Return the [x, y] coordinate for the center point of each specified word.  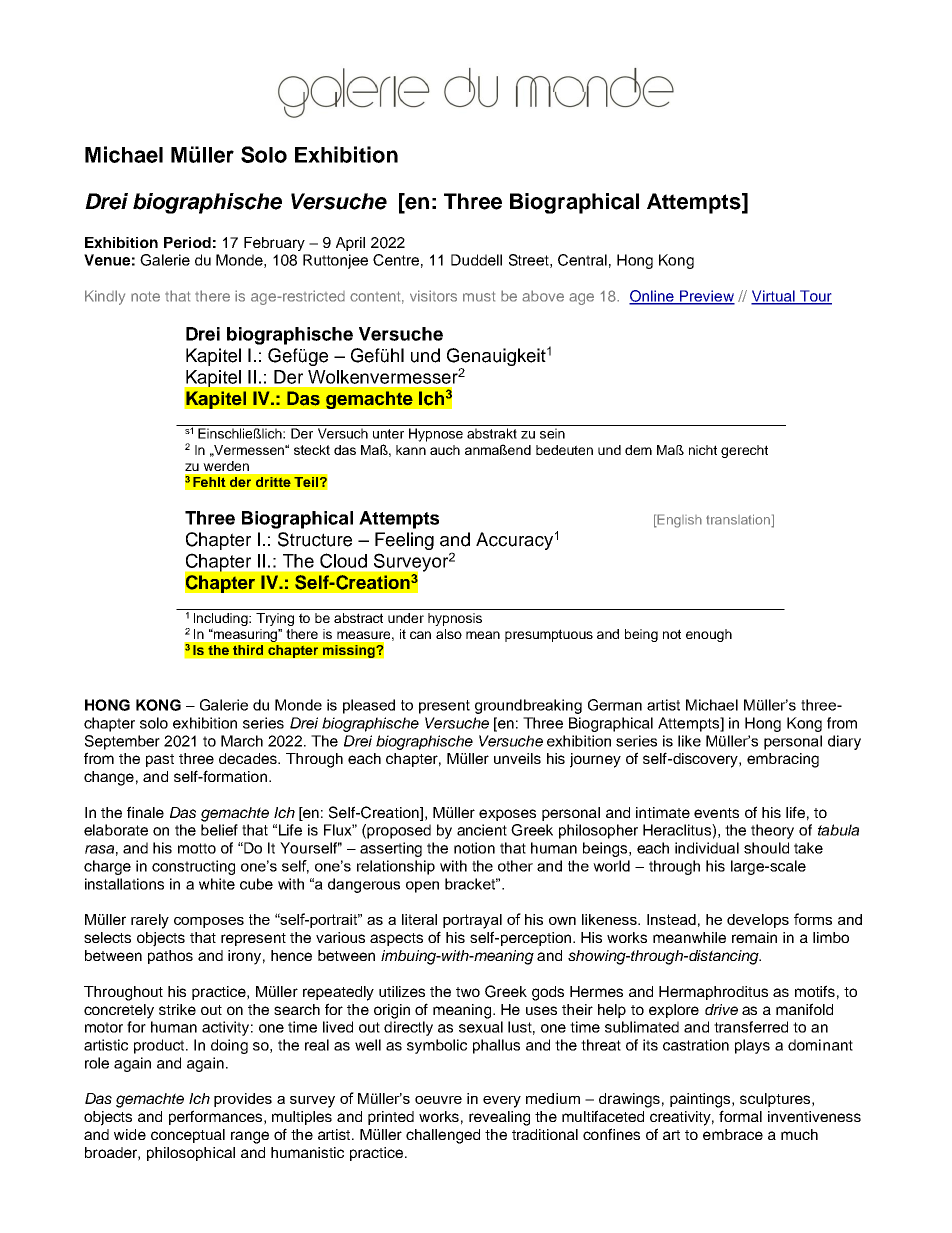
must [479, 296]
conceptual [188, 1136]
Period [187, 242]
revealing [499, 1118]
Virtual [774, 297]
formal [740, 1116]
